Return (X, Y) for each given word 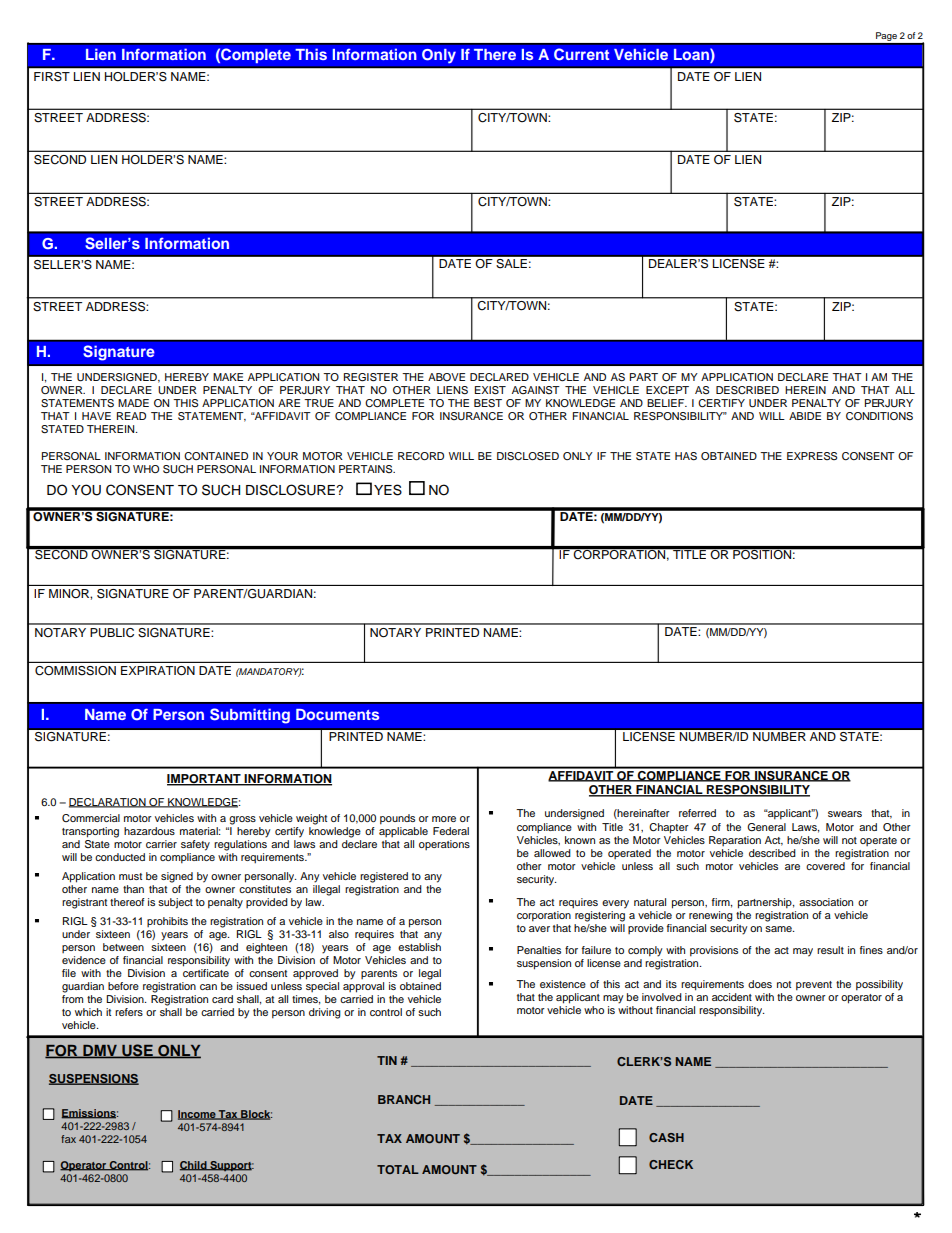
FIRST (52, 76)
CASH (666, 1137)
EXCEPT (667, 390)
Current (581, 54)
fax (68, 1139)
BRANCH (404, 1099)
